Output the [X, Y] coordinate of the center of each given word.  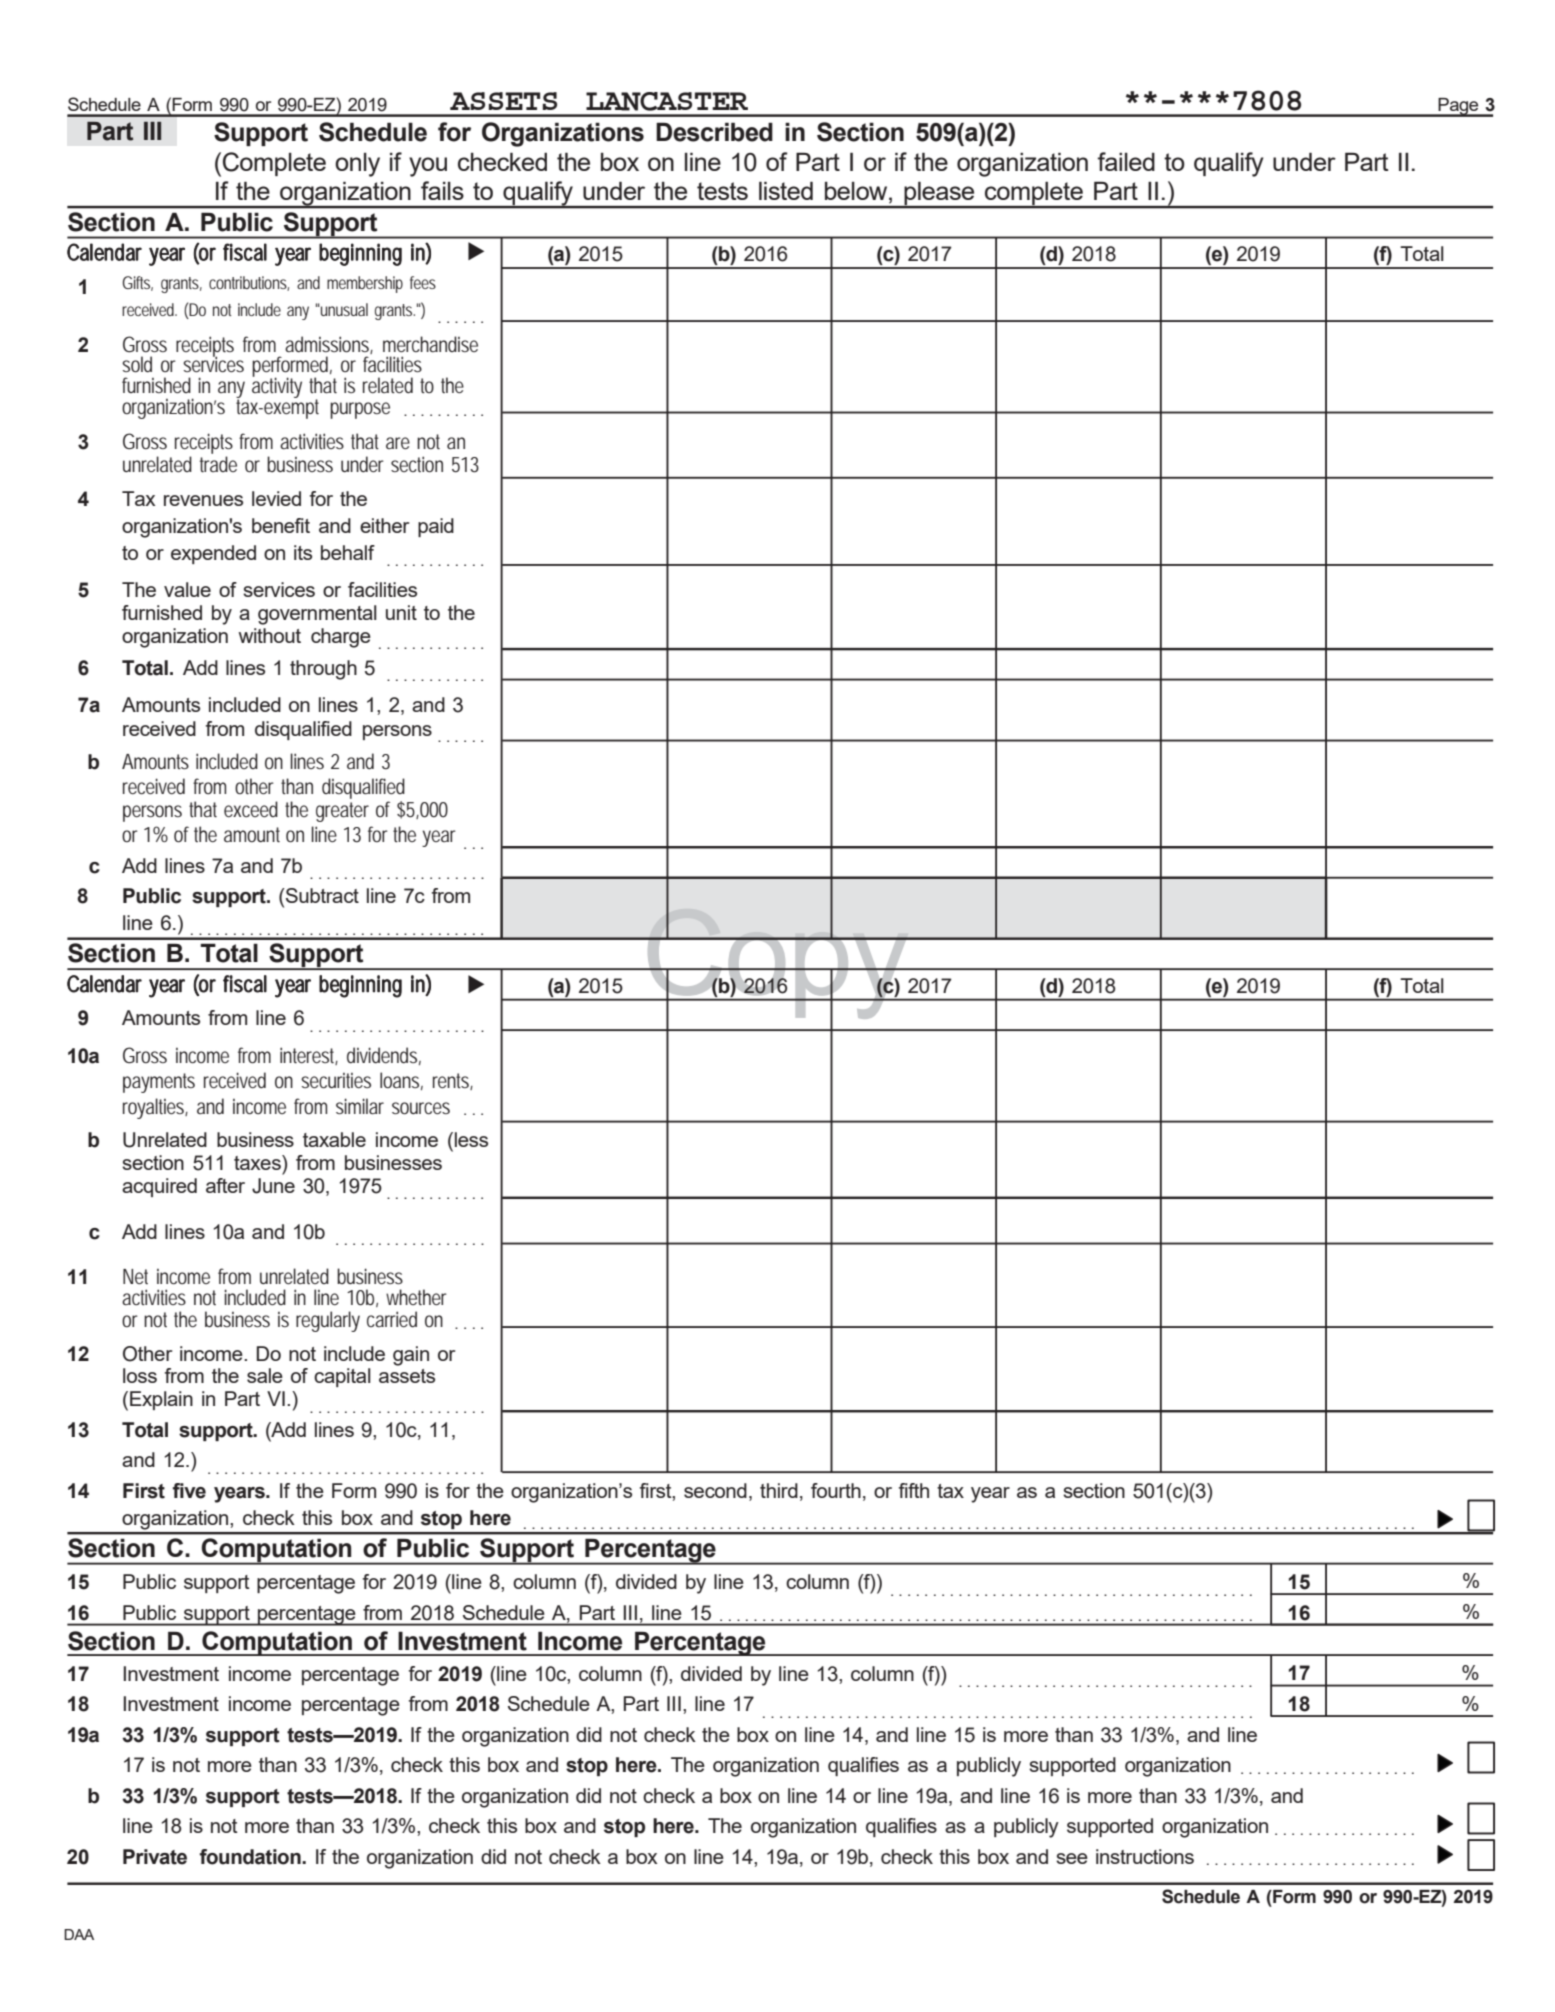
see [1072, 1858]
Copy [778, 963]
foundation [251, 1857]
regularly [328, 1321]
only [357, 165]
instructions [1145, 1856]
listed [786, 190]
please [939, 194]
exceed [251, 809]
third [779, 1490]
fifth [914, 1490]
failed [1126, 161]
